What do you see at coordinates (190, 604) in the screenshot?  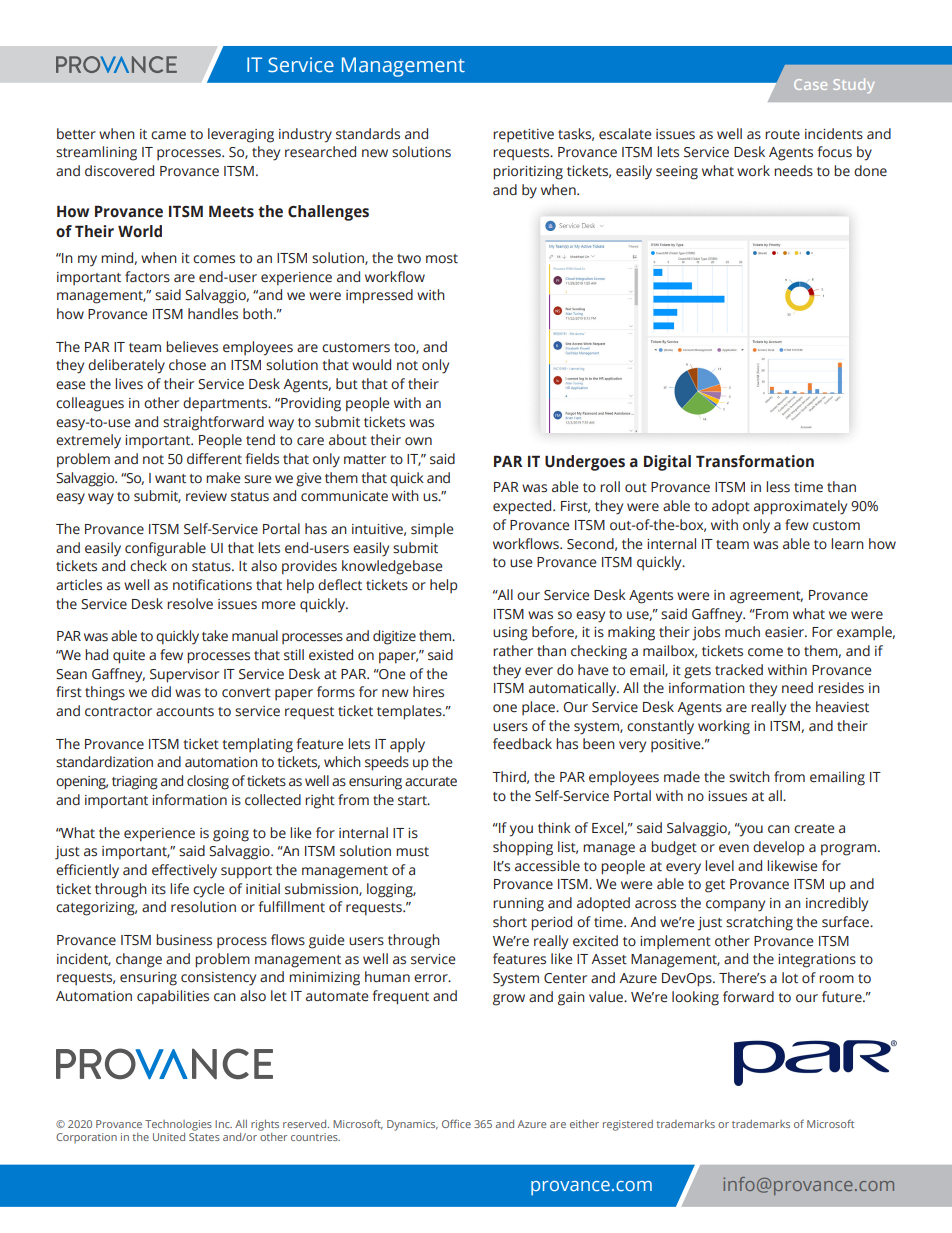 I see `resolve` at bounding box center [190, 604].
